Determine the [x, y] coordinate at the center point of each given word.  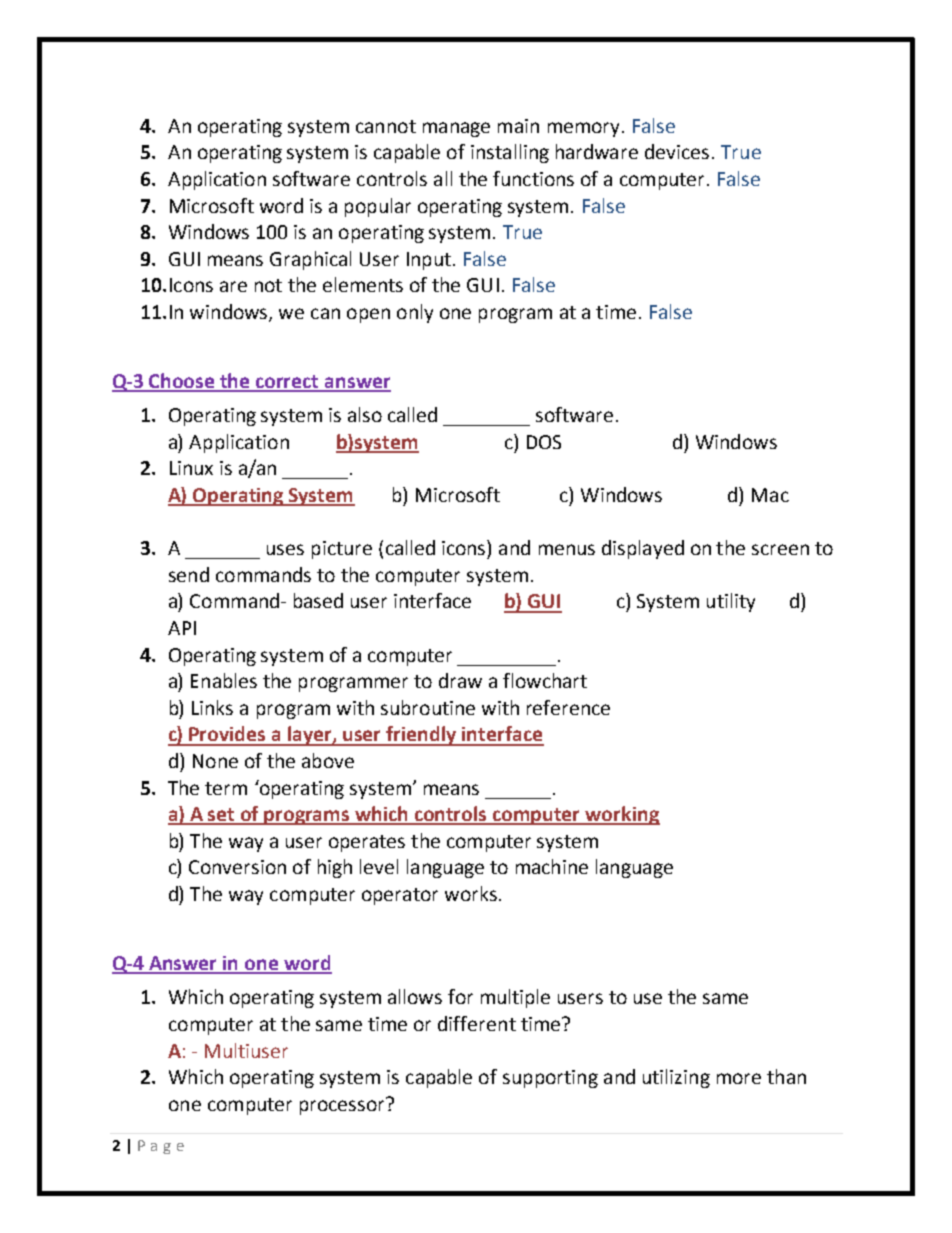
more [739, 1078]
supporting [550, 1079]
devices [677, 151]
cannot [386, 126]
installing [510, 153]
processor [343, 1106]
